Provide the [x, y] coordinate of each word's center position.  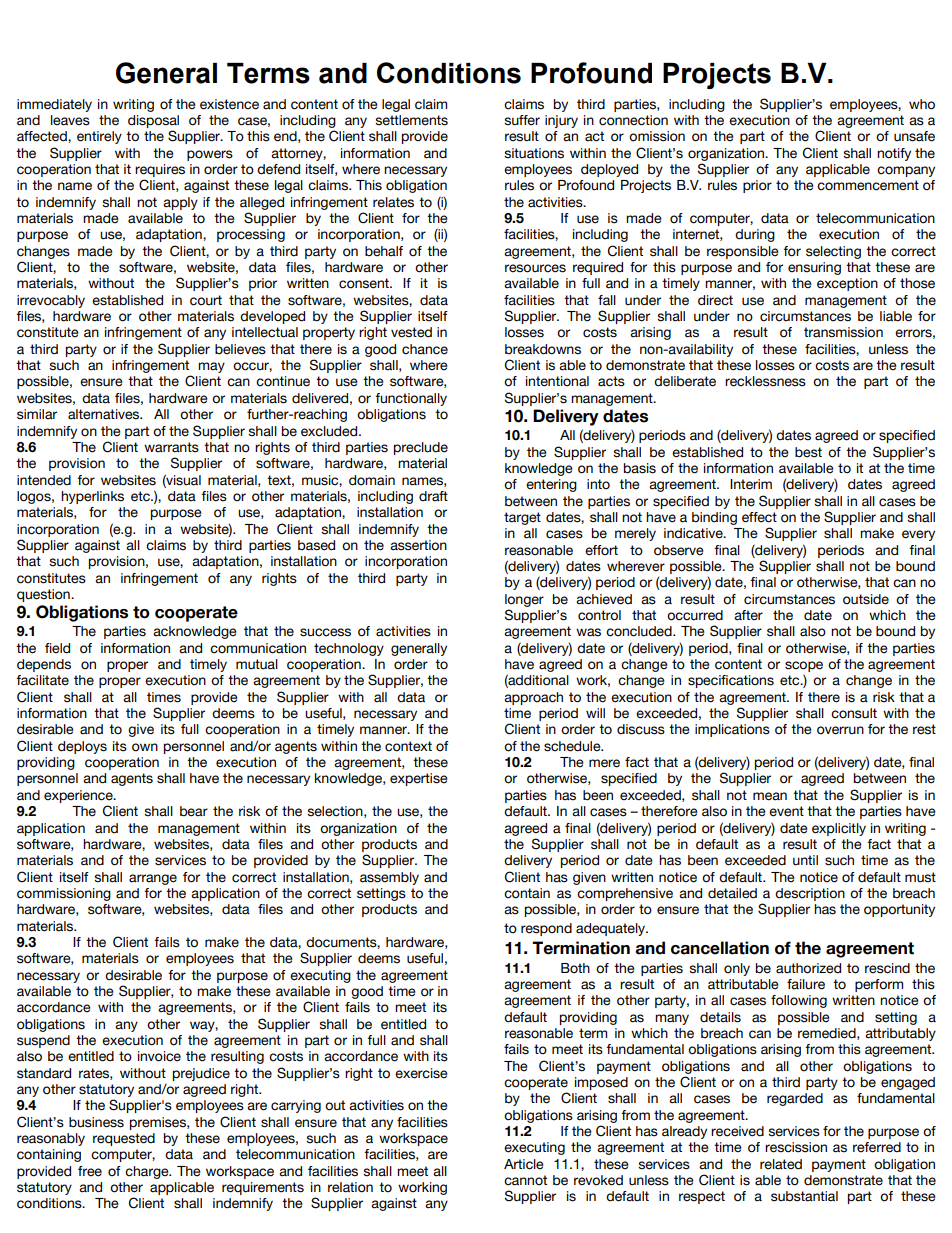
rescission [796, 1147]
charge [148, 1172]
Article [524, 1164]
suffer [522, 120]
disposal [153, 121]
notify [894, 154]
